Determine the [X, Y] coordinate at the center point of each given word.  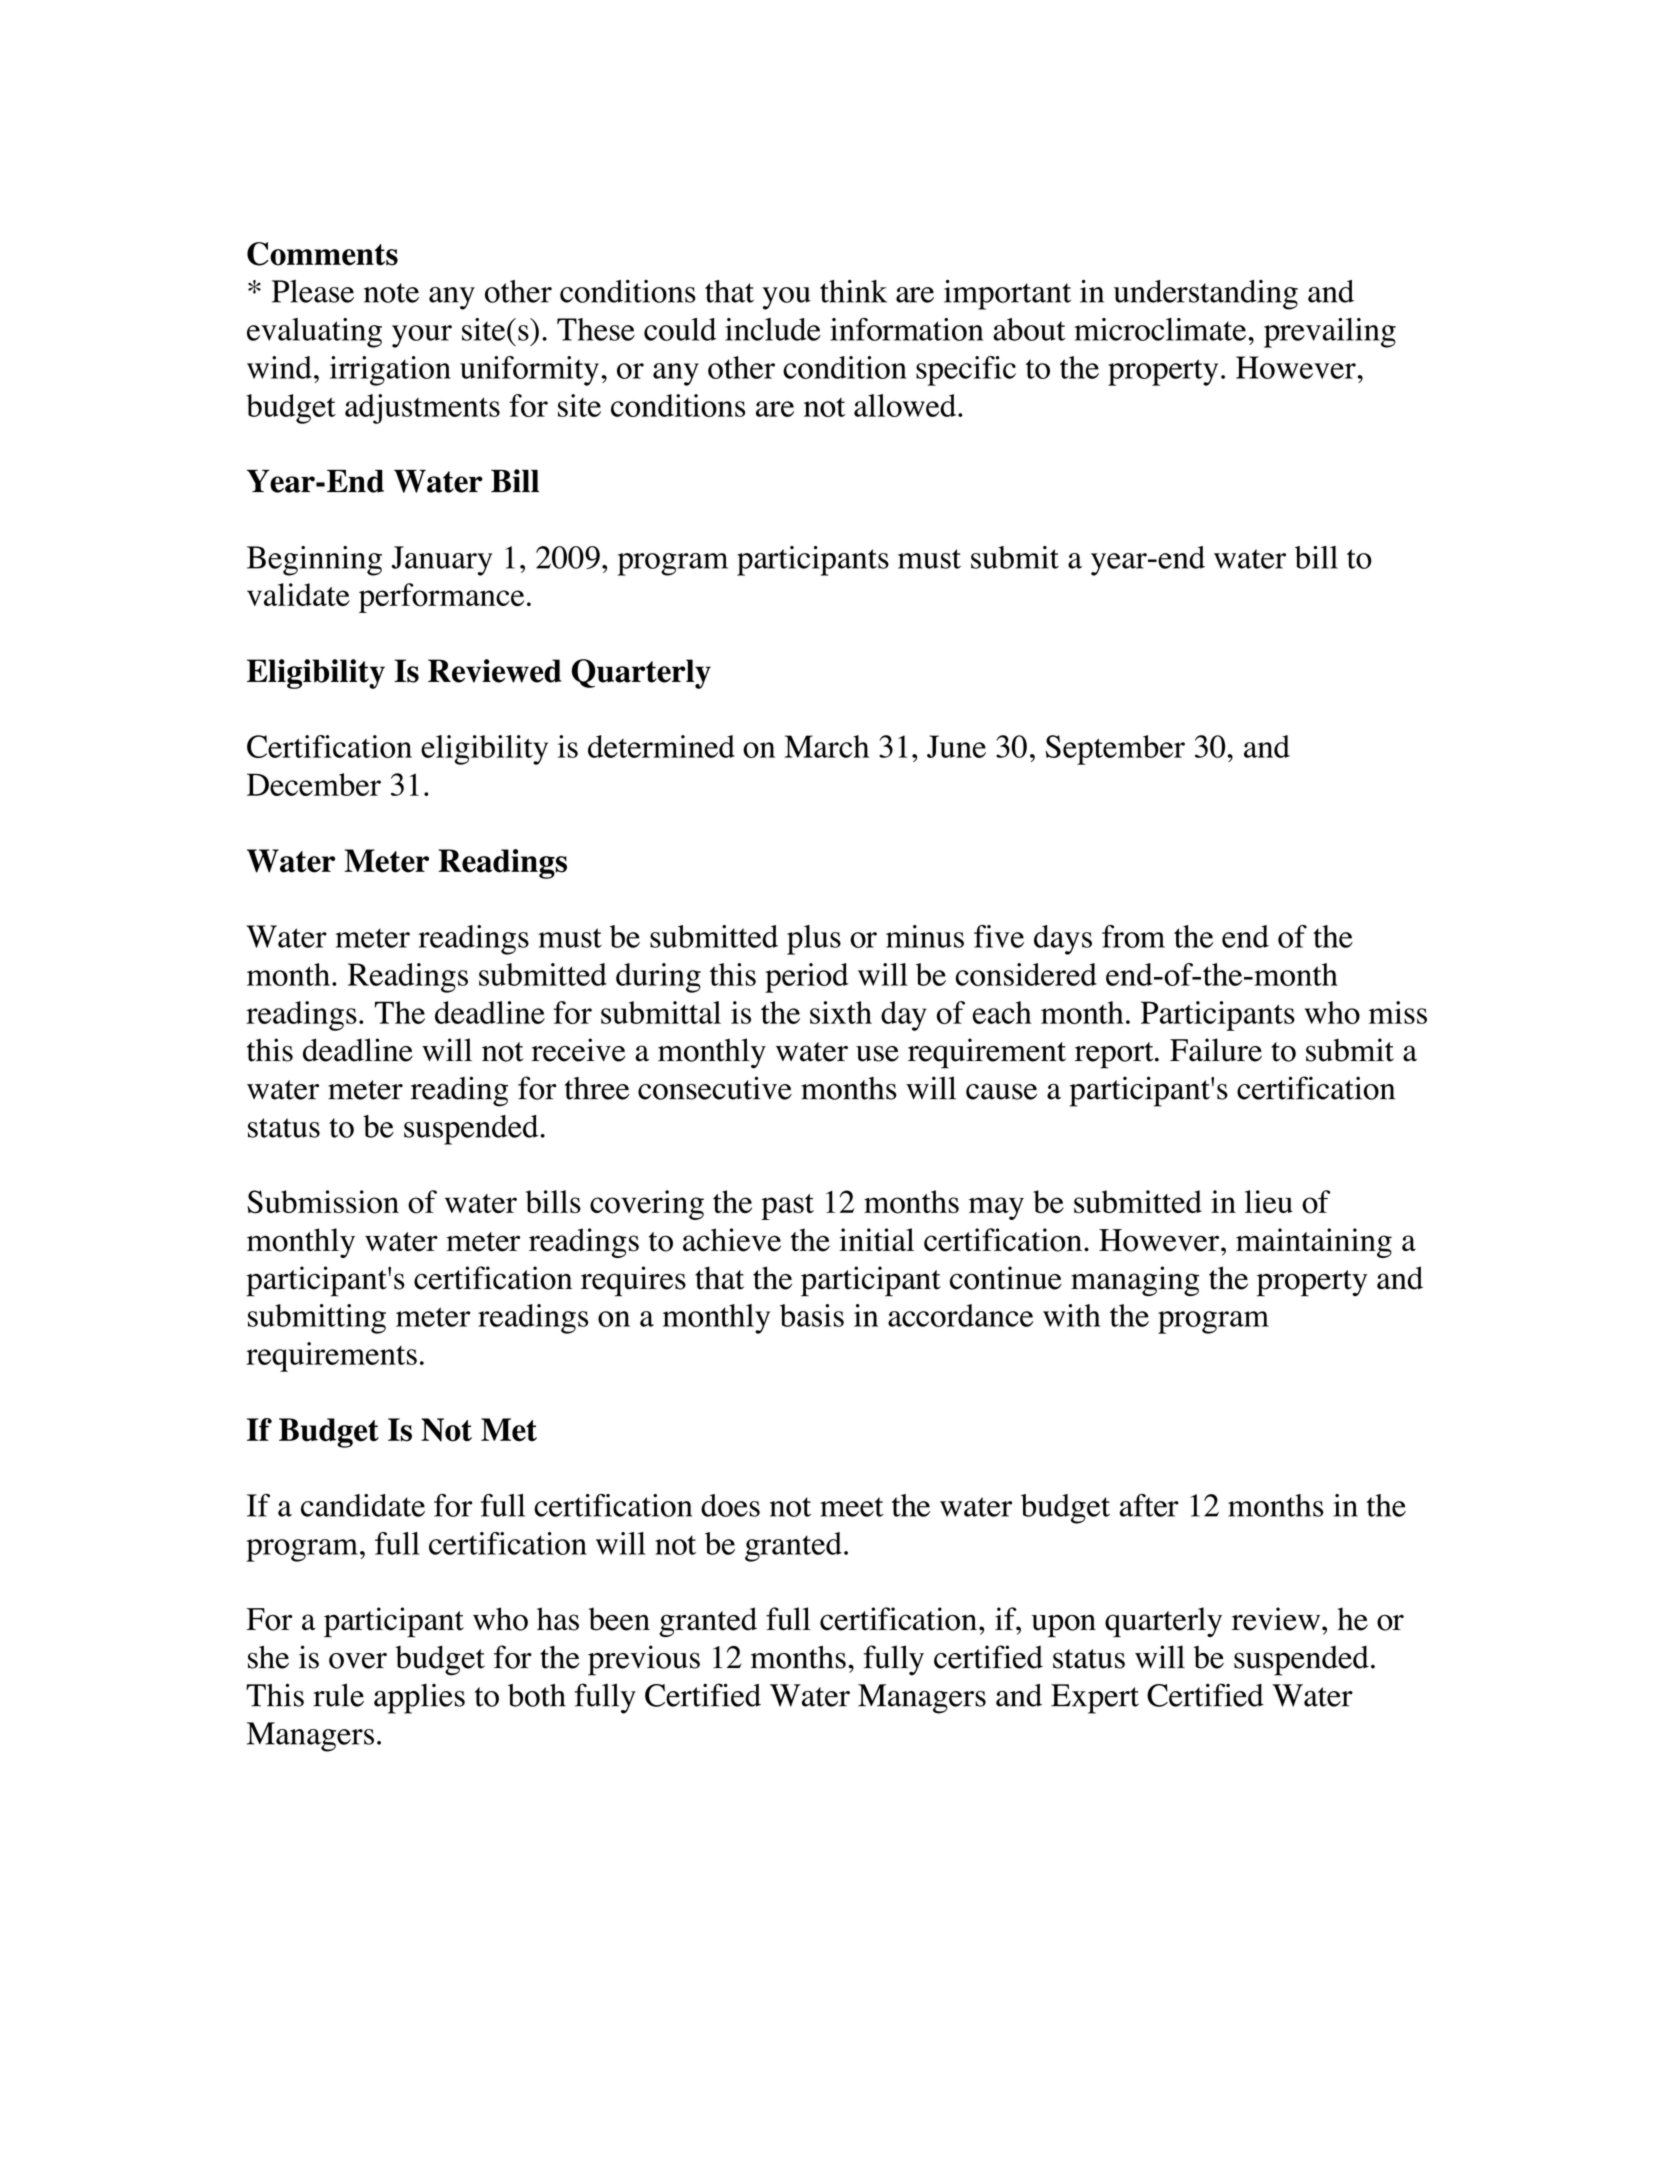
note [391, 293]
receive [578, 1050]
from [1133, 936]
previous [644, 1660]
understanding [1206, 295]
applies [419, 1698]
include [773, 329]
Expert [1095, 1699]
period [806, 978]
